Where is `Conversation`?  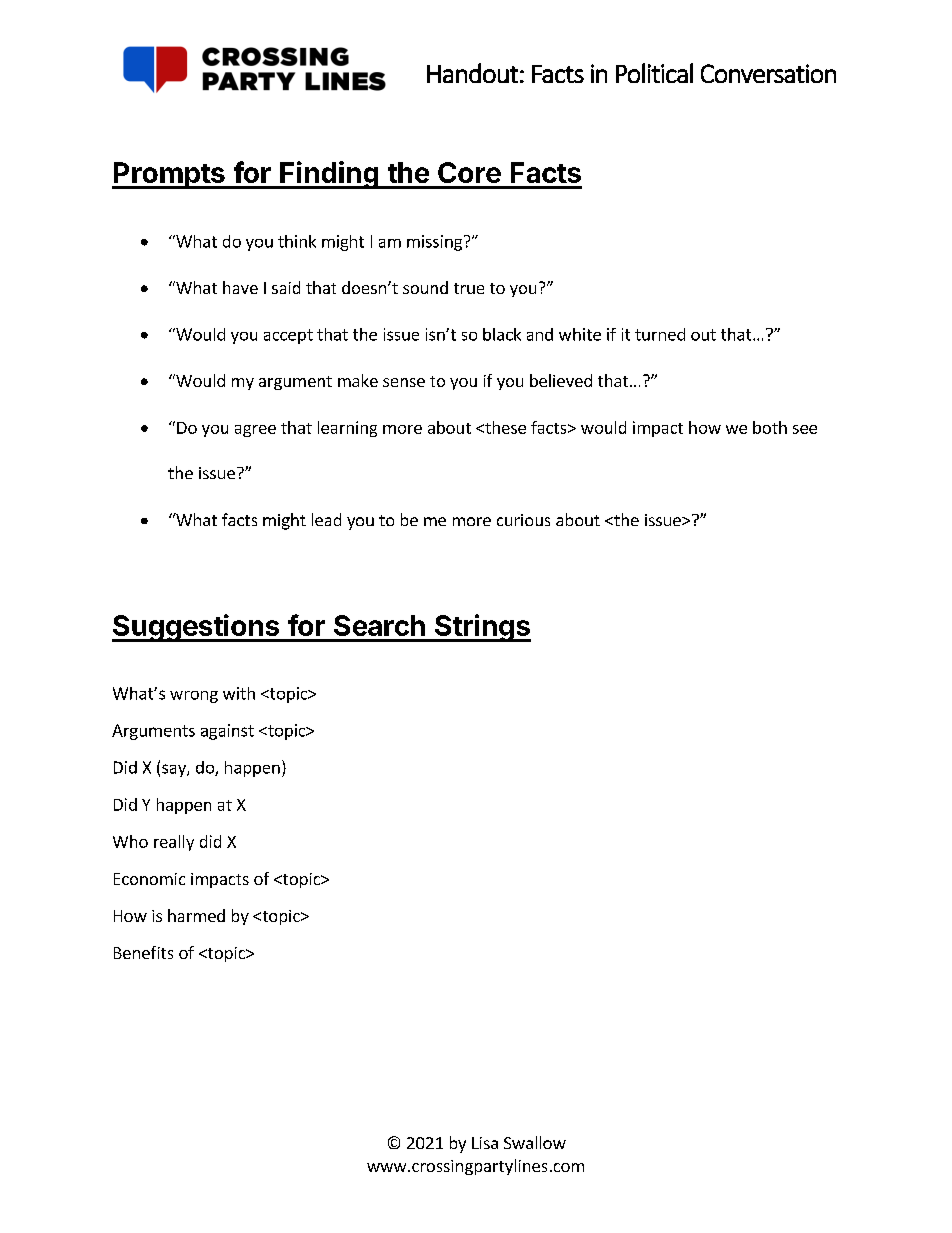 Conversation is located at coordinates (768, 73).
